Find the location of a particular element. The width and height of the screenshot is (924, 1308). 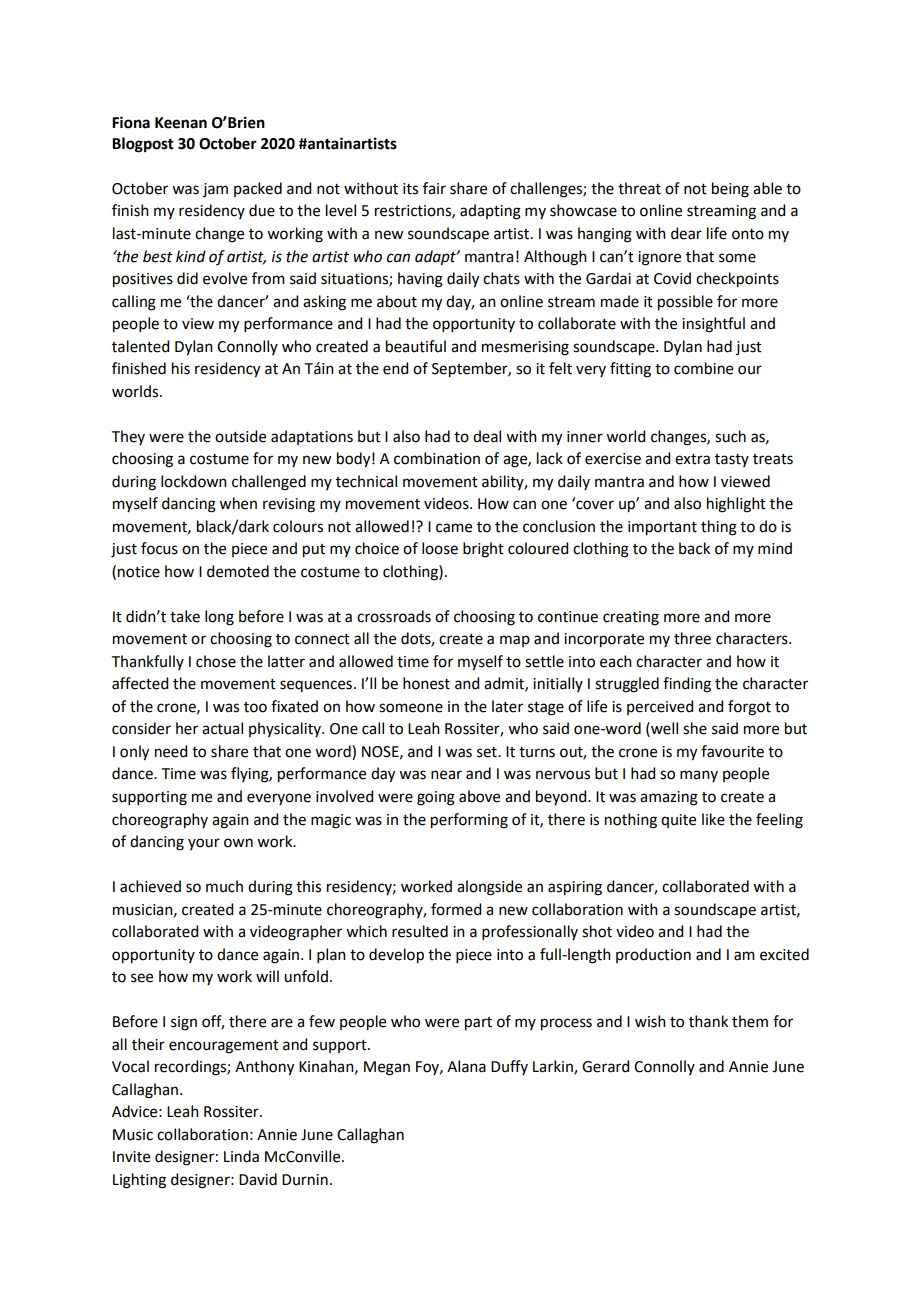

Alana is located at coordinates (466, 1066).
